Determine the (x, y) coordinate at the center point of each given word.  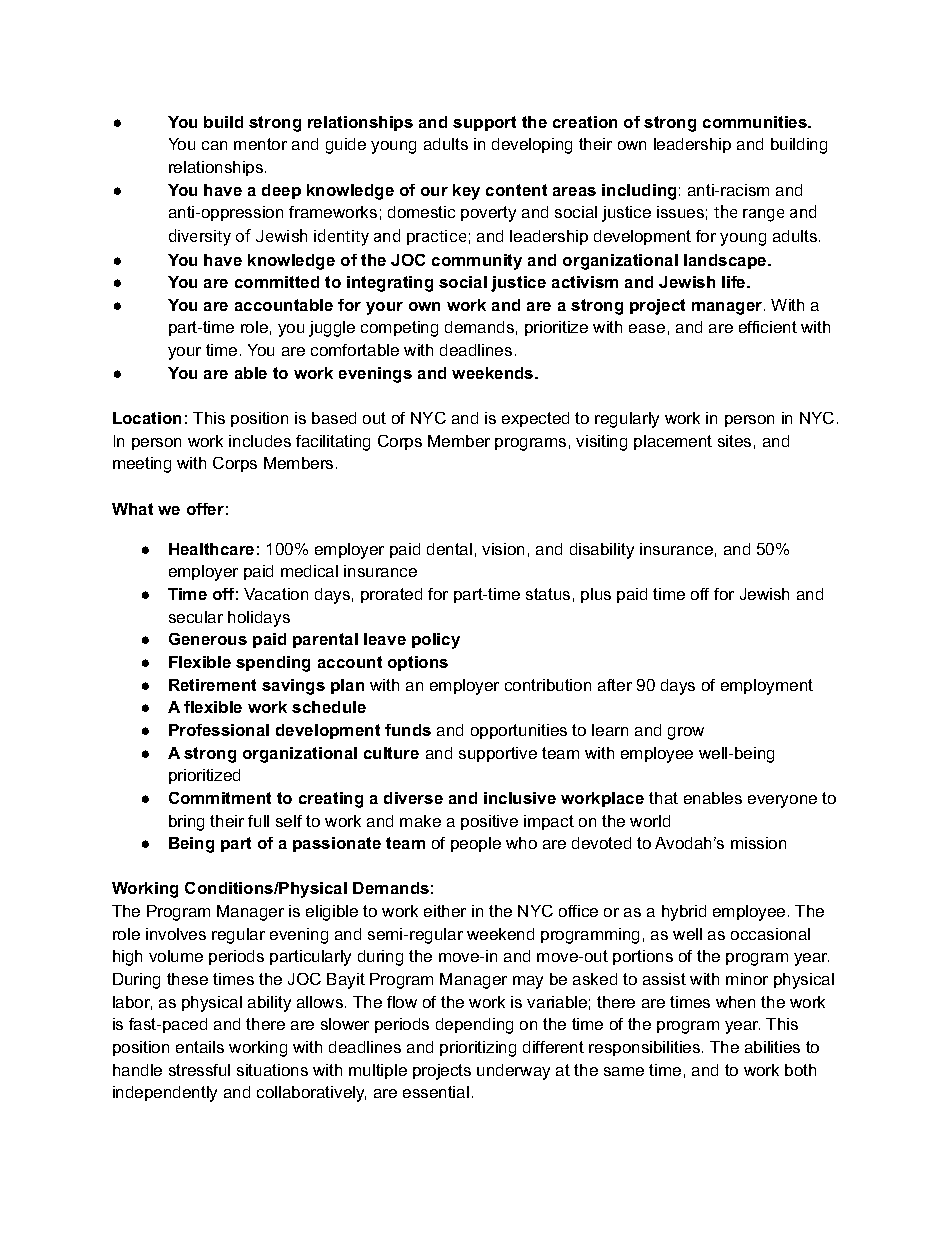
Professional (219, 730)
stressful (199, 1070)
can (214, 145)
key (466, 192)
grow (686, 733)
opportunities (519, 731)
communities (756, 122)
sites (734, 441)
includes (260, 441)
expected (535, 419)
